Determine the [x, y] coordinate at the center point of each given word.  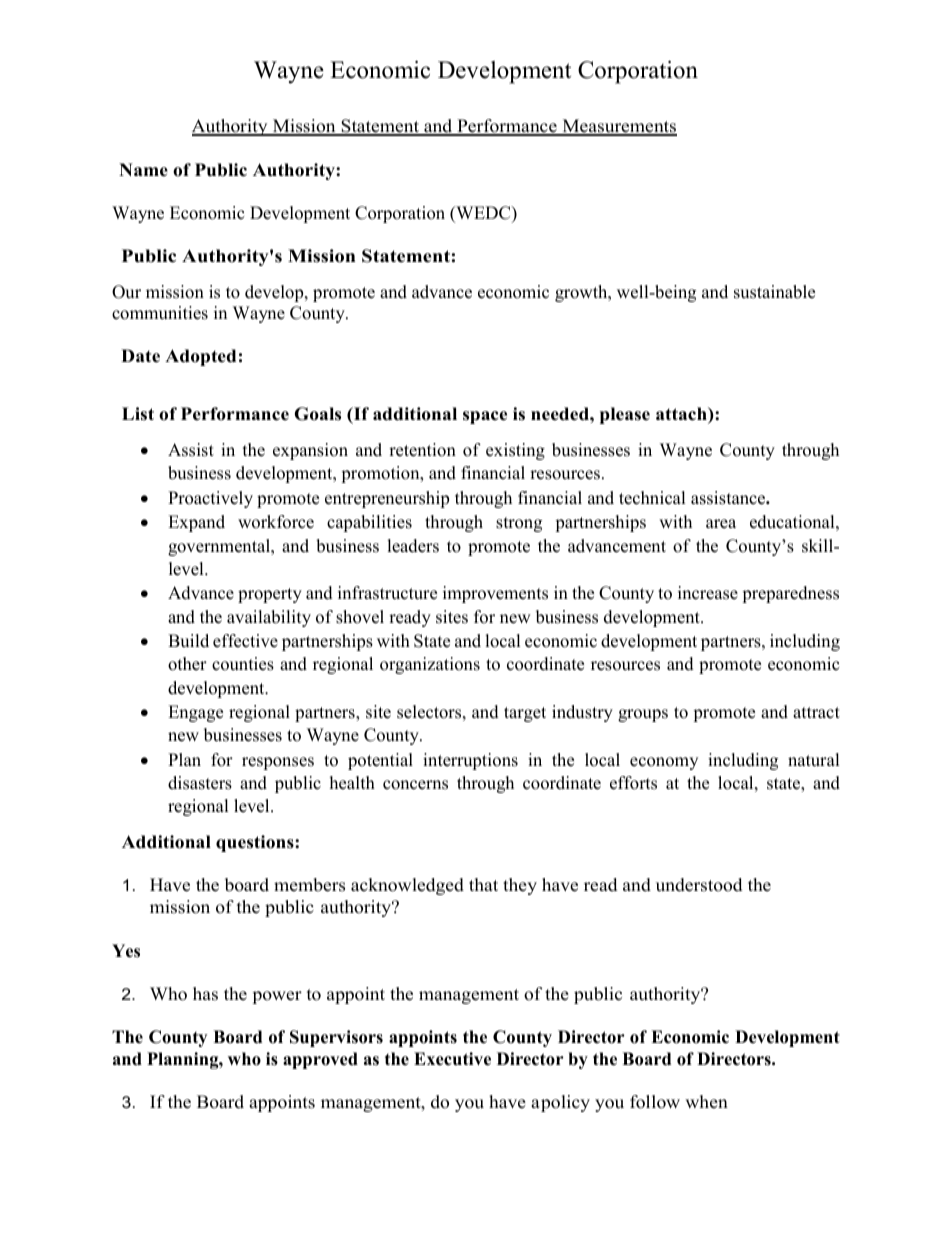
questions [256, 843]
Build [188, 641]
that [483, 884]
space [485, 417]
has [205, 994]
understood [699, 885]
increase [708, 593]
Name [143, 170]
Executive [452, 1059]
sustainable [774, 292]
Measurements [618, 127]
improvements [495, 594]
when [706, 1102]
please [625, 415]
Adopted [200, 357]
